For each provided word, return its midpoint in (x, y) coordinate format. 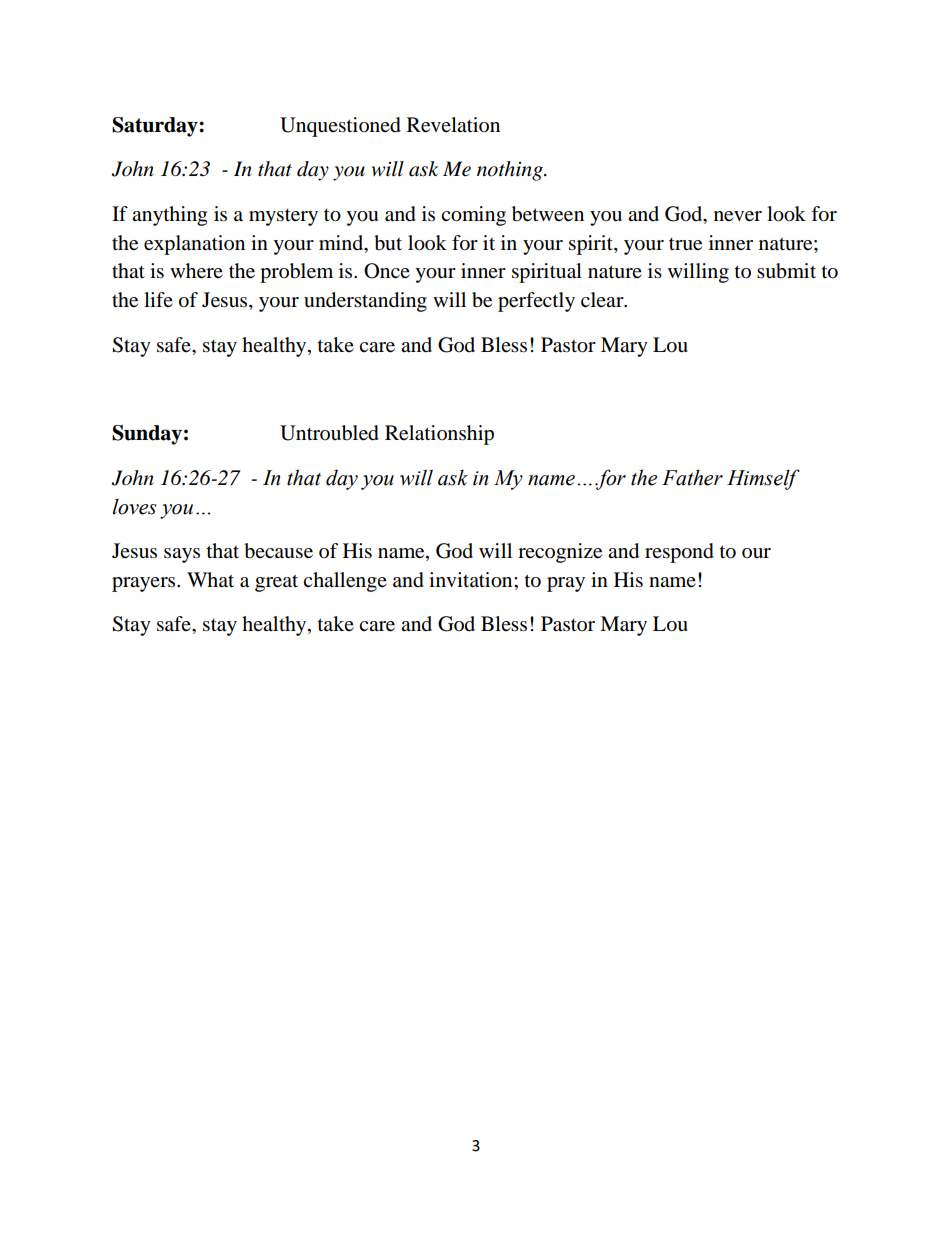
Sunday (147, 435)
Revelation (453, 125)
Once (387, 271)
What (210, 579)
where (196, 271)
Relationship (439, 435)
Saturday (156, 127)
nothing (511, 171)
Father (692, 477)
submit (786, 271)
